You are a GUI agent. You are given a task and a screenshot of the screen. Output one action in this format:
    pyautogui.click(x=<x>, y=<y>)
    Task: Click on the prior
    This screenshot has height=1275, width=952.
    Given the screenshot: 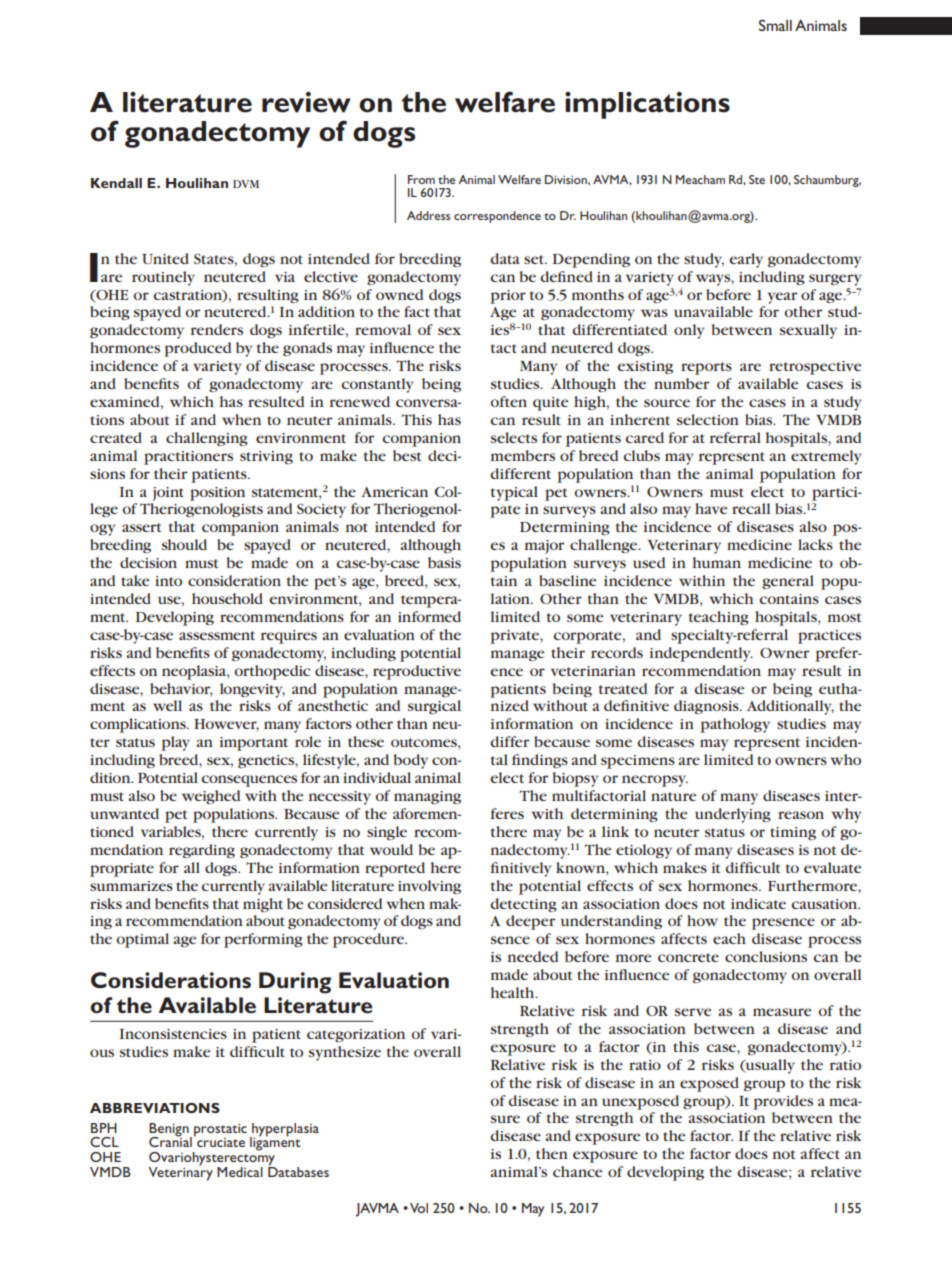 What is the action you would take?
    pyautogui.click(x=508, y=297)
